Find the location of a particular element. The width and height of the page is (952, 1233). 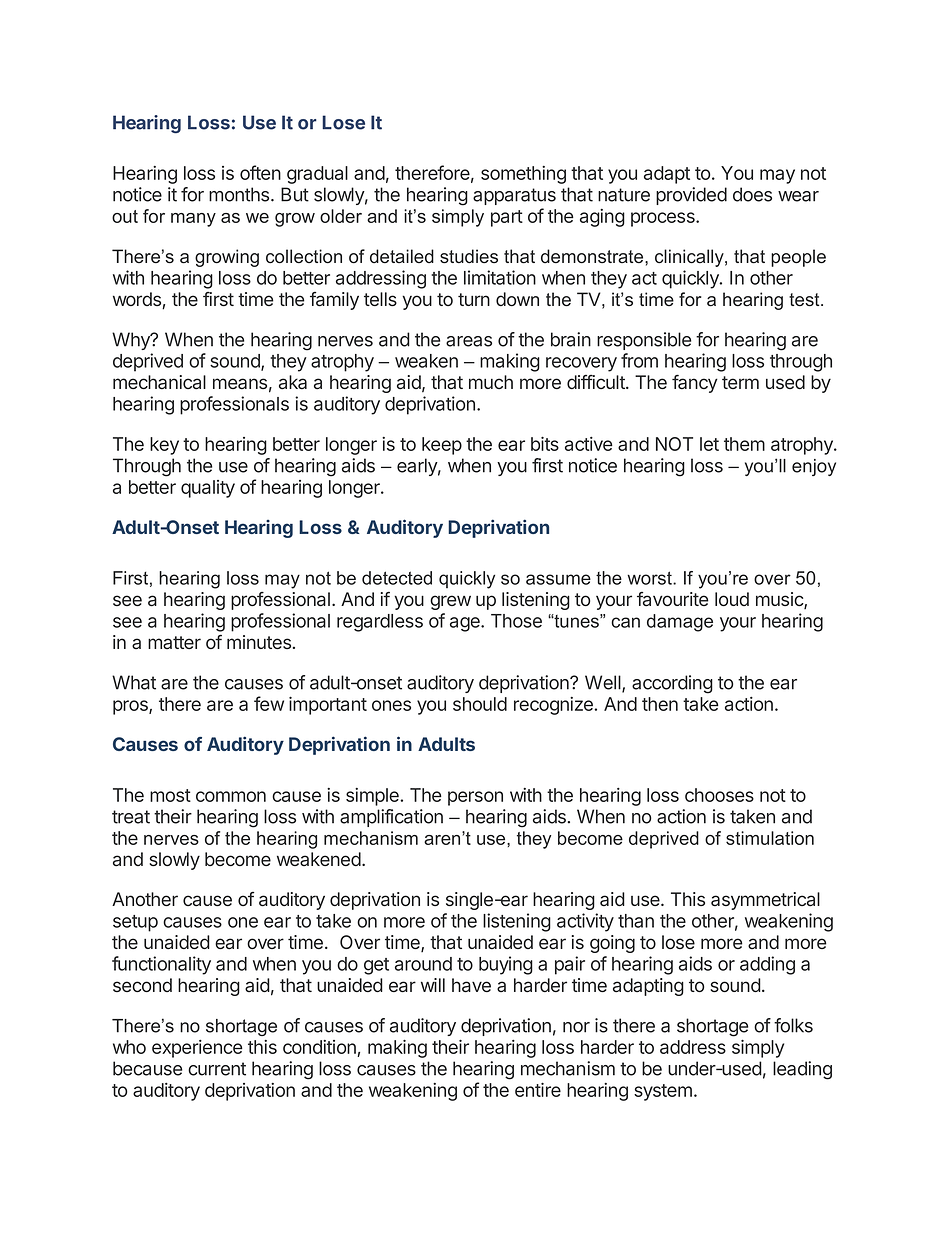

keep is located at coordinates (442, 446).
